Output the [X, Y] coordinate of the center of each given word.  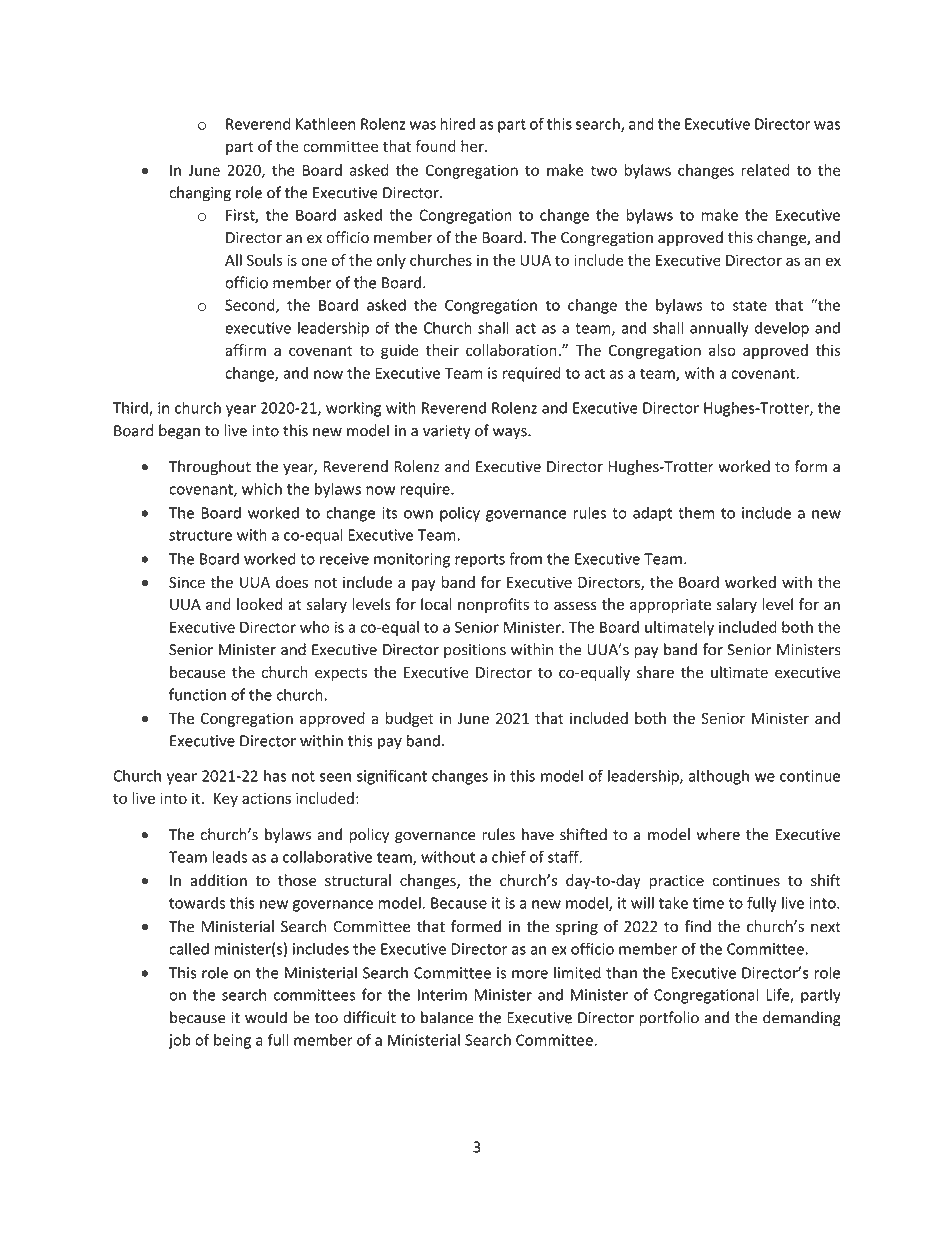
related [766, 170]
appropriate [670, 606]
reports [480, 561]
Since [187, 582]
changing [200, 194]
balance [447, 1017]
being [232, 1041]
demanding [802, 1019]
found [435, 146]
